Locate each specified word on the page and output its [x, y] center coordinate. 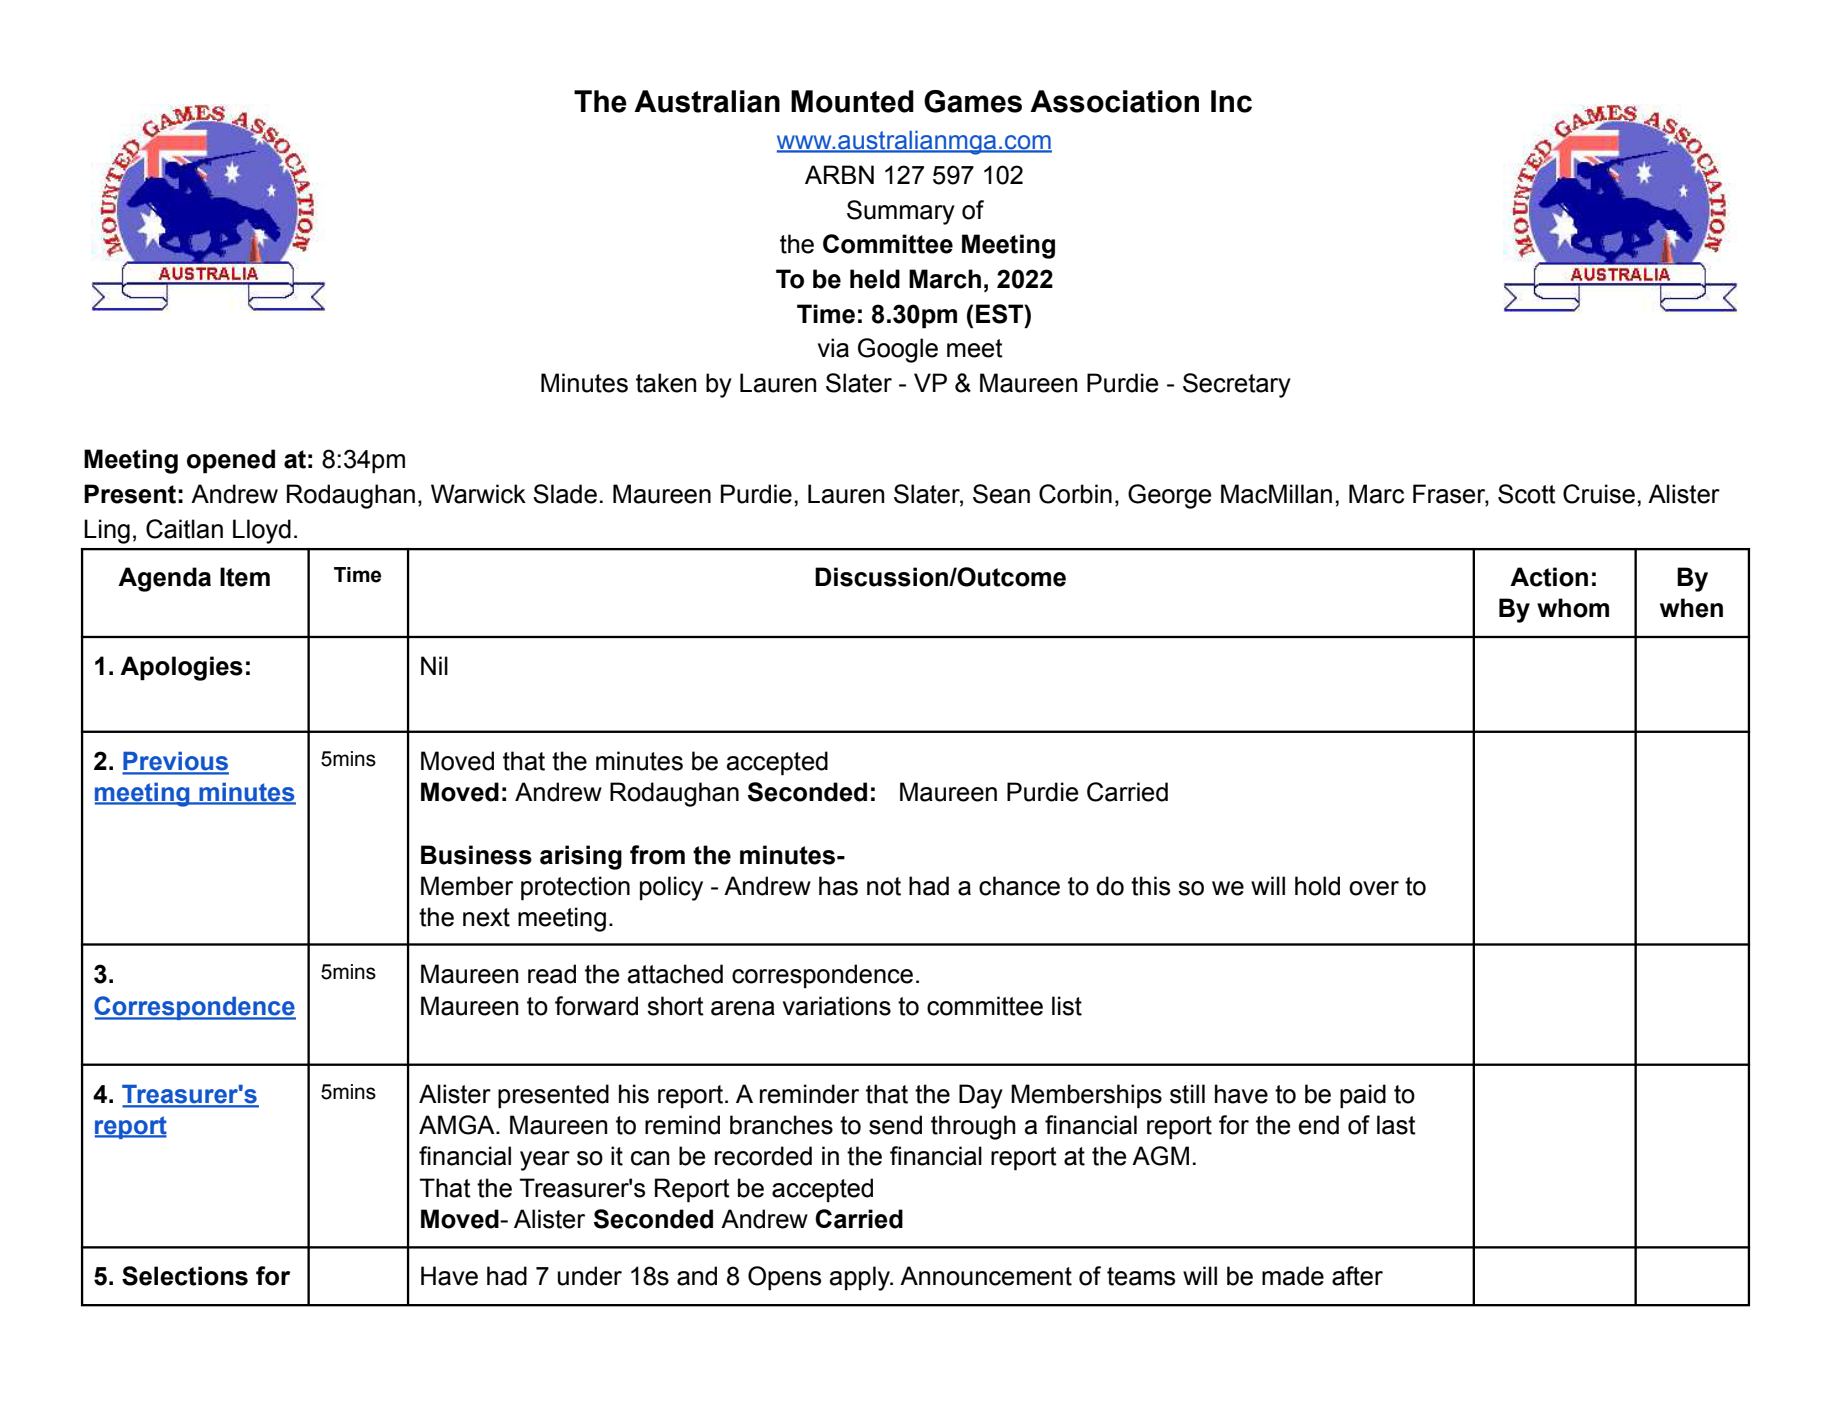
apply [861, 1278]
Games [973, 101]
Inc [1231, 101]
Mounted [852, 101]
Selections [185, 1276]
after [1357, 1276]
